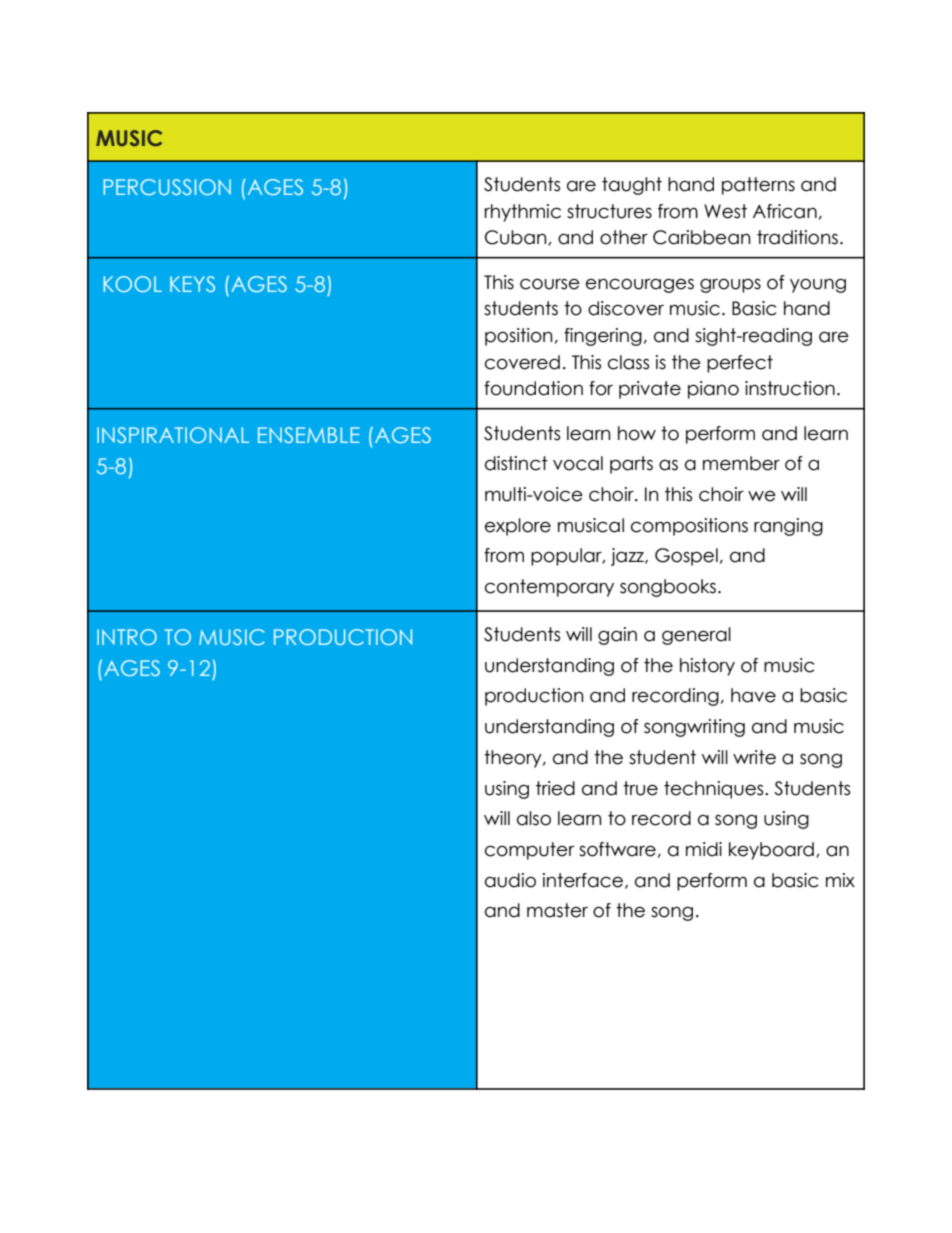 Image resolution: width=952 pixels, height=1233 pixels. Describe the element at coordinates (173, 435) in the page. I see `INSPIRATIONAL` at that location.
